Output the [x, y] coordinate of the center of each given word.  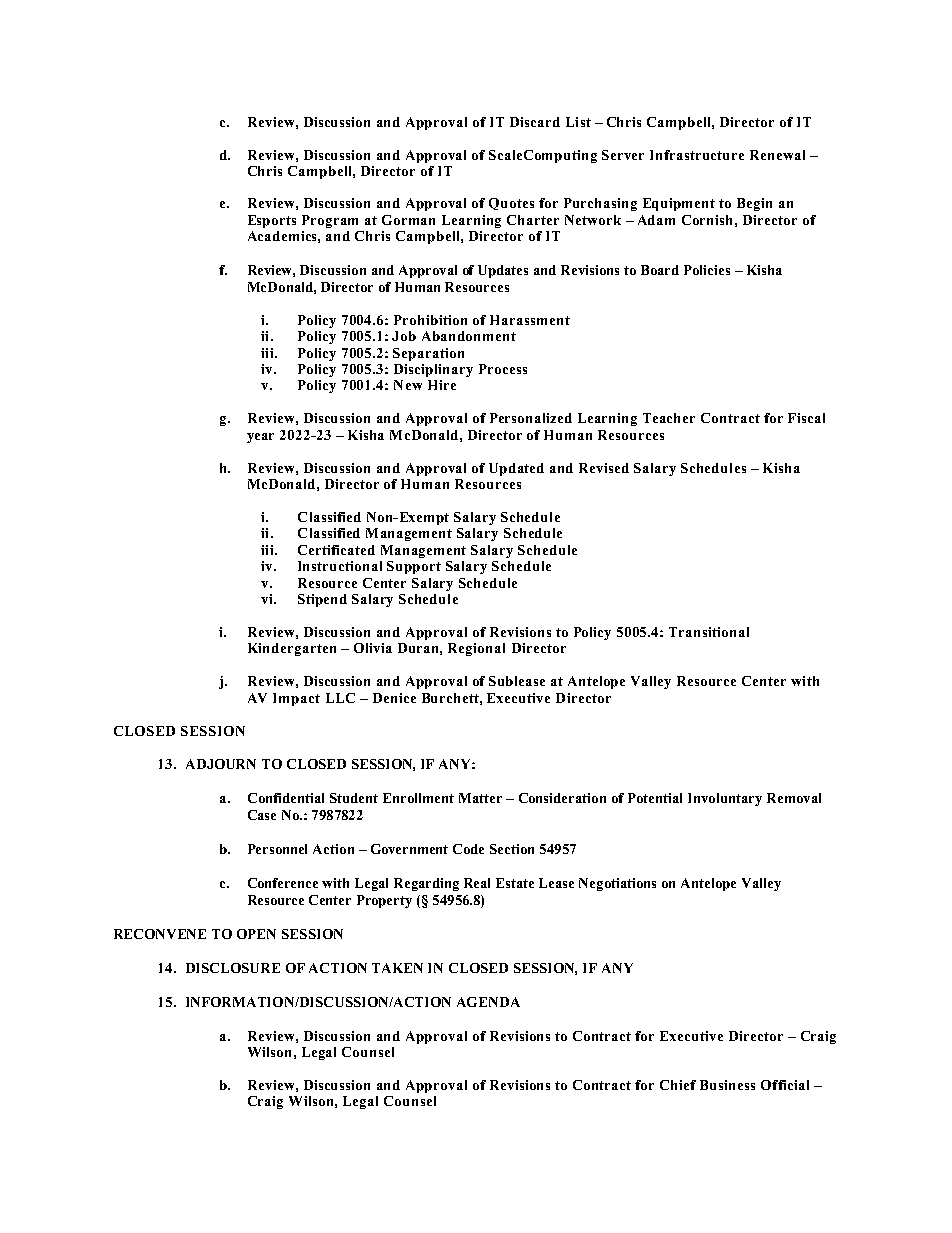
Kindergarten [292, 649]
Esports [272, 221]
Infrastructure [697, 155]
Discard [535, 122]
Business [727, 1085]
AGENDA [488, 1002]
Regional [476, 649]
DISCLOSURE [233, 968]
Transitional [709, 632]
